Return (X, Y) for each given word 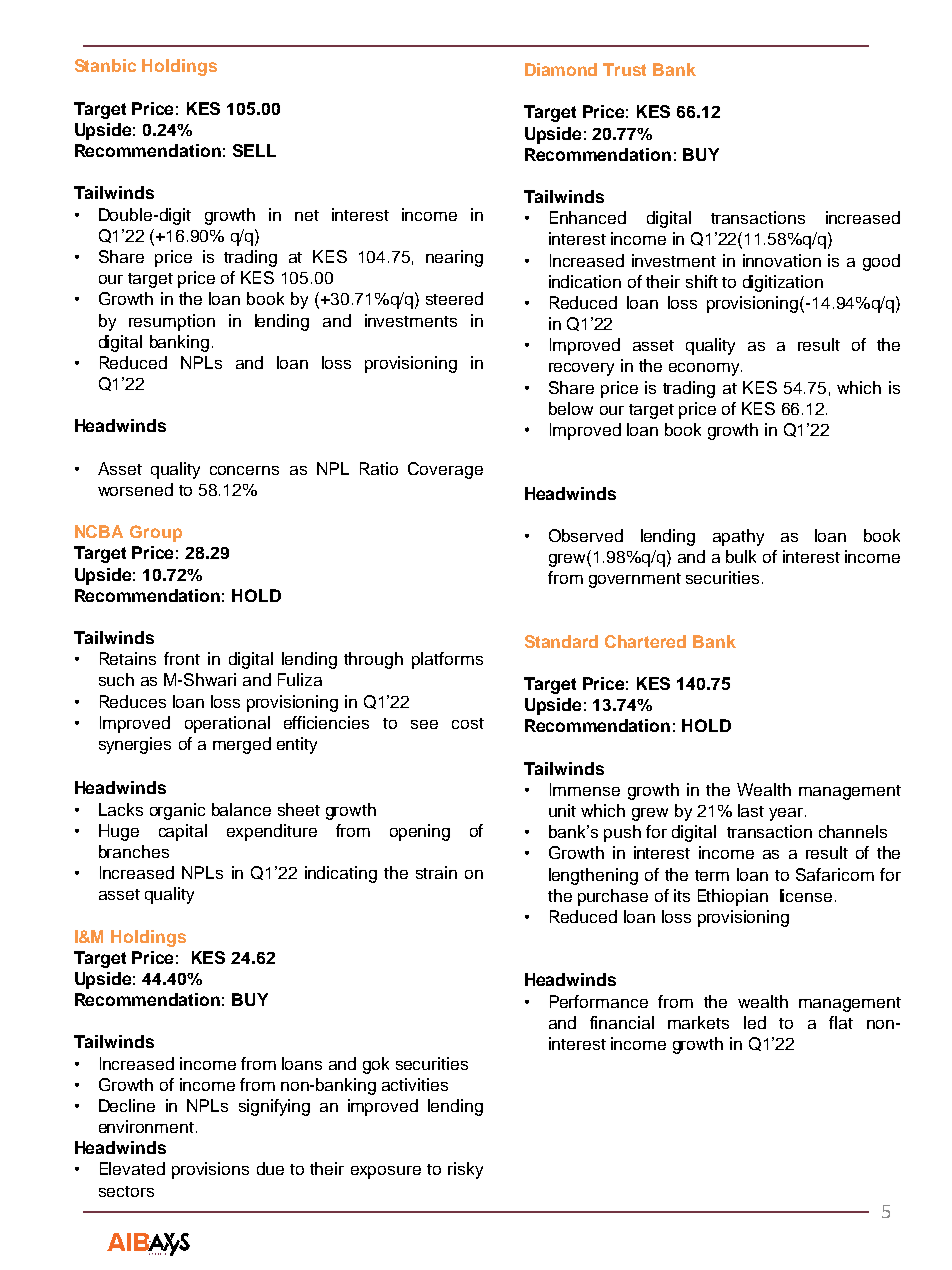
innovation (782, 260)
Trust (624, 69)
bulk (741, 556)
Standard (561, 641)
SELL (254, 150)
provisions (210, 1170)
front (182, 658)
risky (465, 1170)
